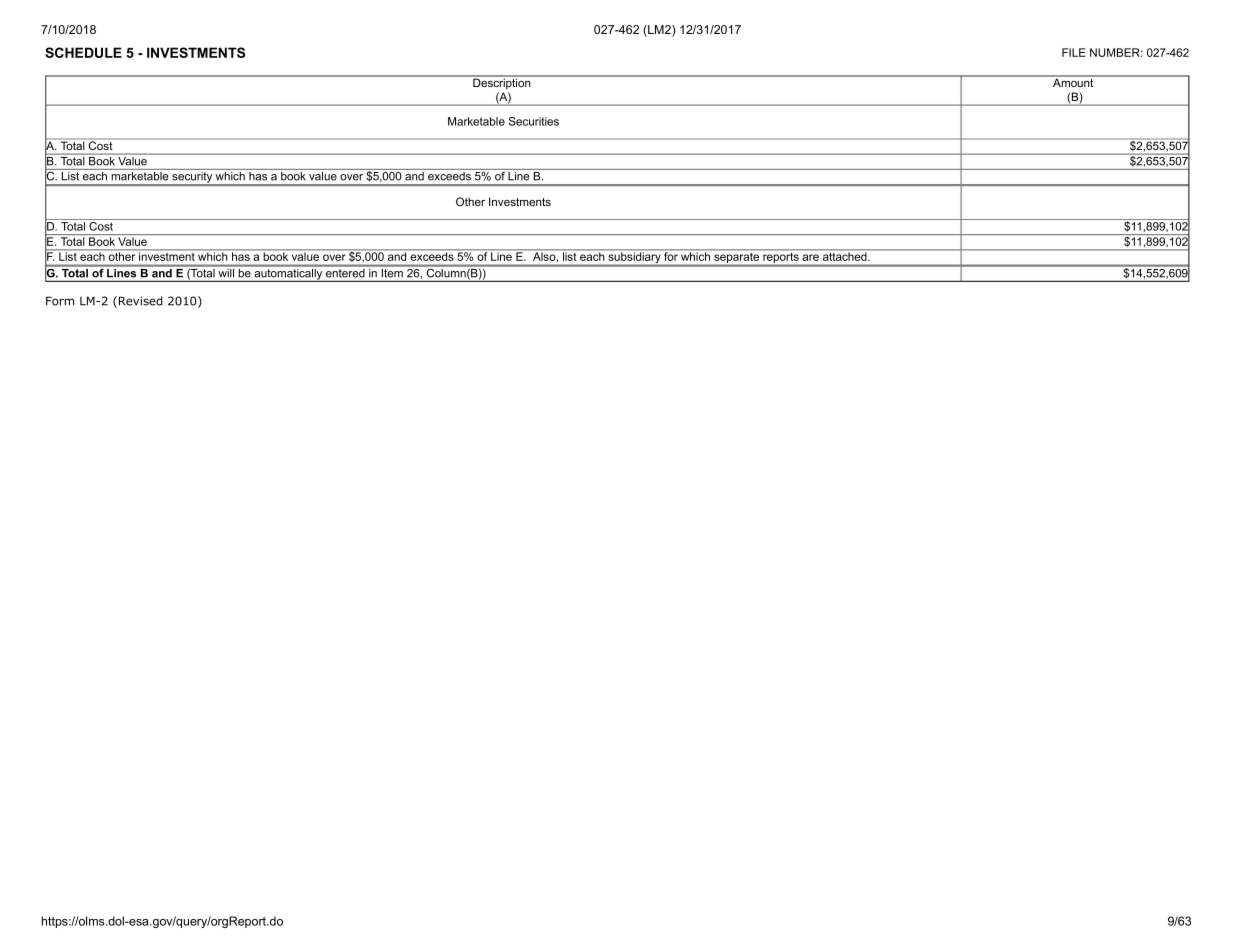 Image resolution: width=1233 pixels, height=952 pixels. I want to click on Securities, so click(534, 121).
